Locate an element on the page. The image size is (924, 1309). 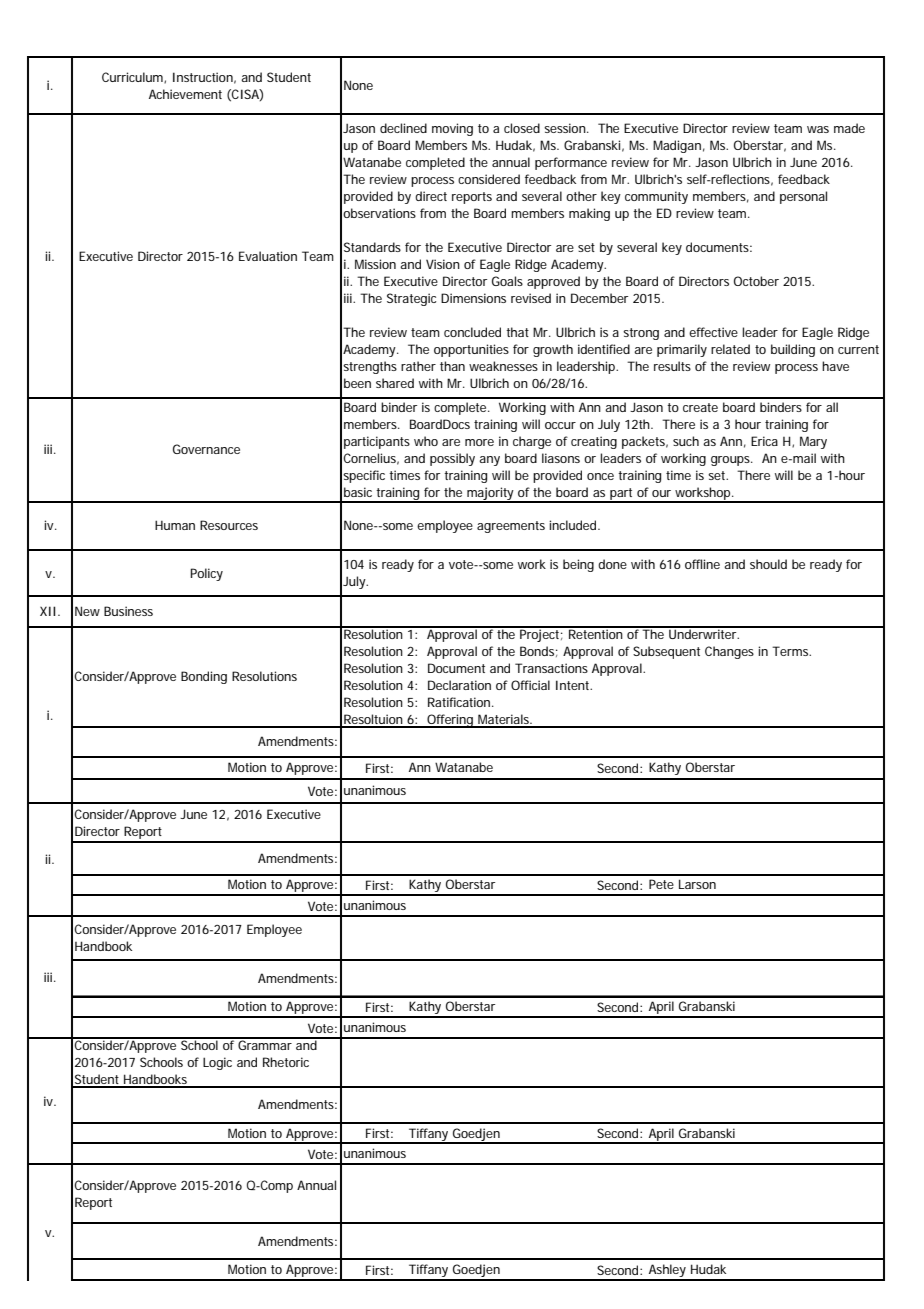
Bonding is located at coordinates (204, 677).
